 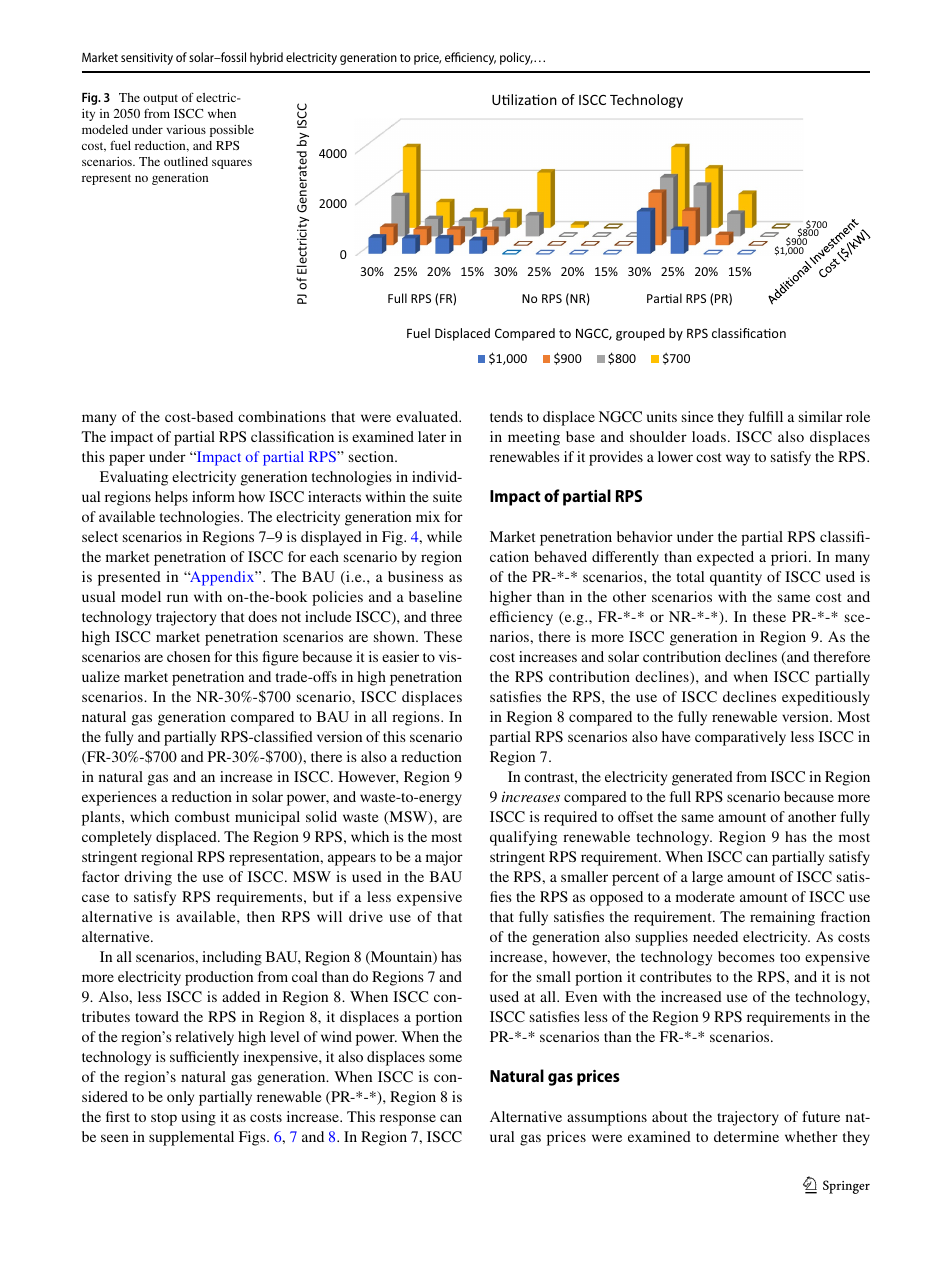 What do you see at coordinates (516, 58) in the screenshot?
I see `policy` at bounding box center [516, 58].
